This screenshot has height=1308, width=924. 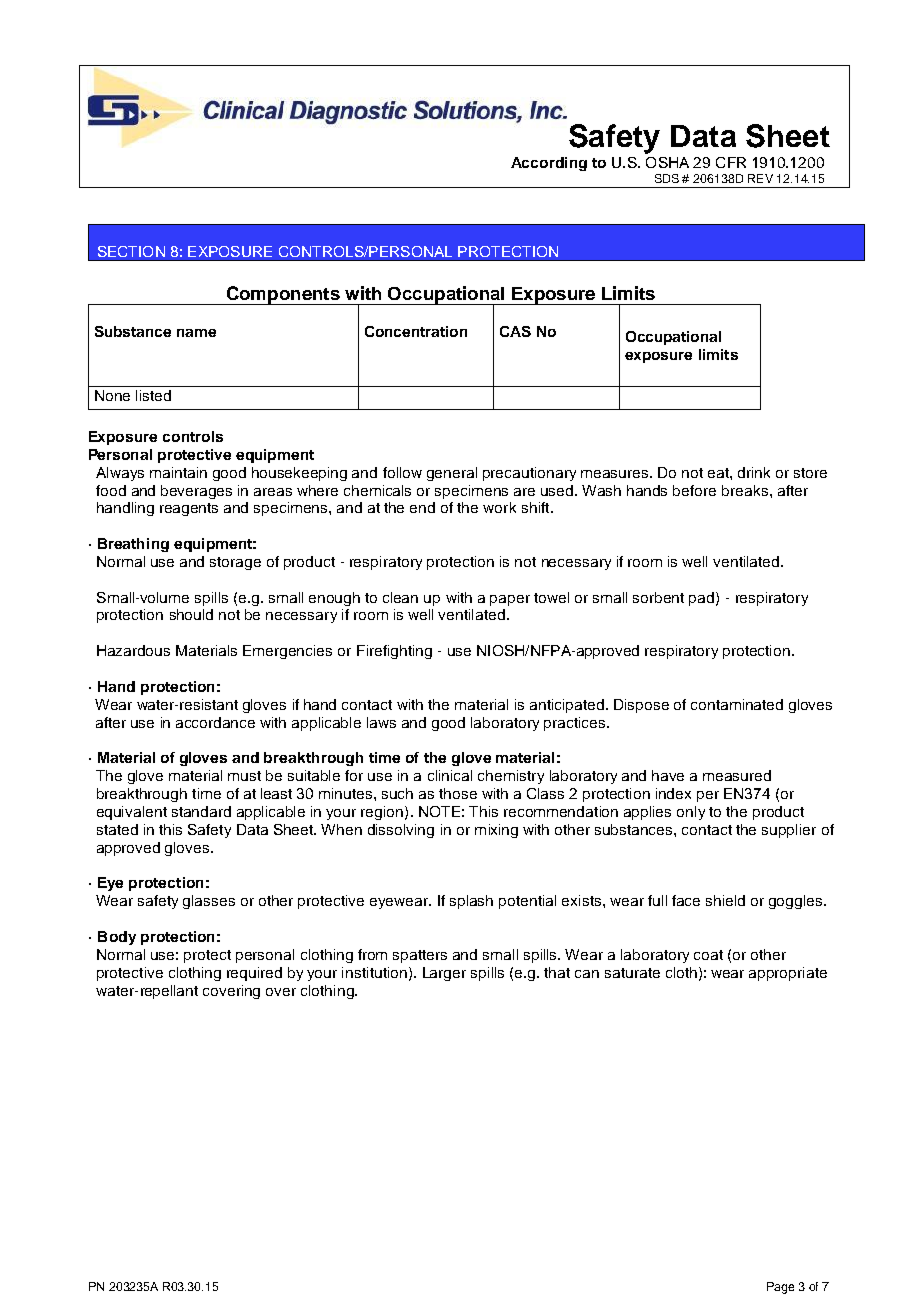 I want to click on splash, so click(x=471, y=902).
